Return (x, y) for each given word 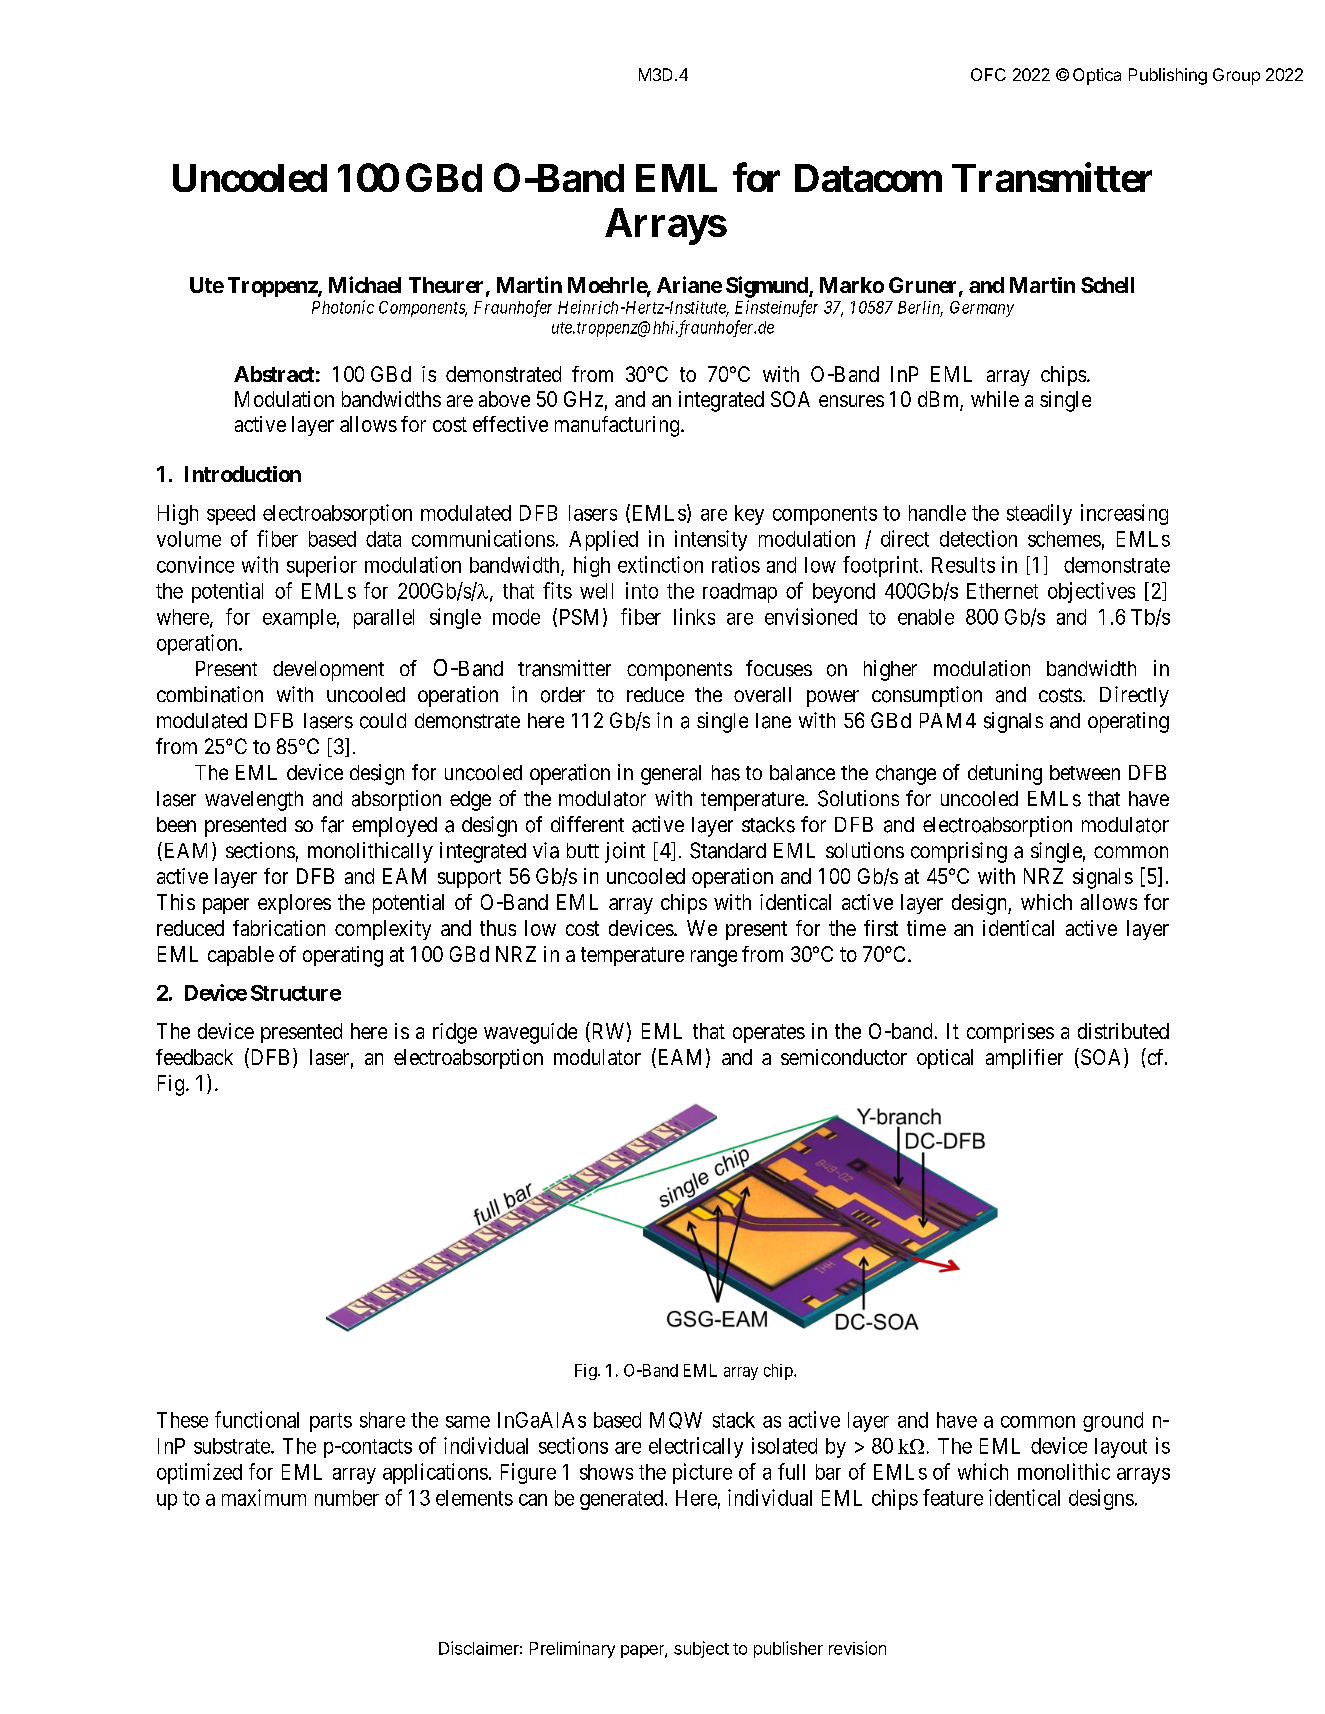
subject (701, 1649)
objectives (1091, 592)
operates (769, 1033)
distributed (1123, 1031)
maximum (264, 1497)
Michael (365, 284)
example (299, 619)
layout (1121, 1448)
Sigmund (768, 287)
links (694, 616)
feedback (194, 1057)
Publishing (1168, 76)
